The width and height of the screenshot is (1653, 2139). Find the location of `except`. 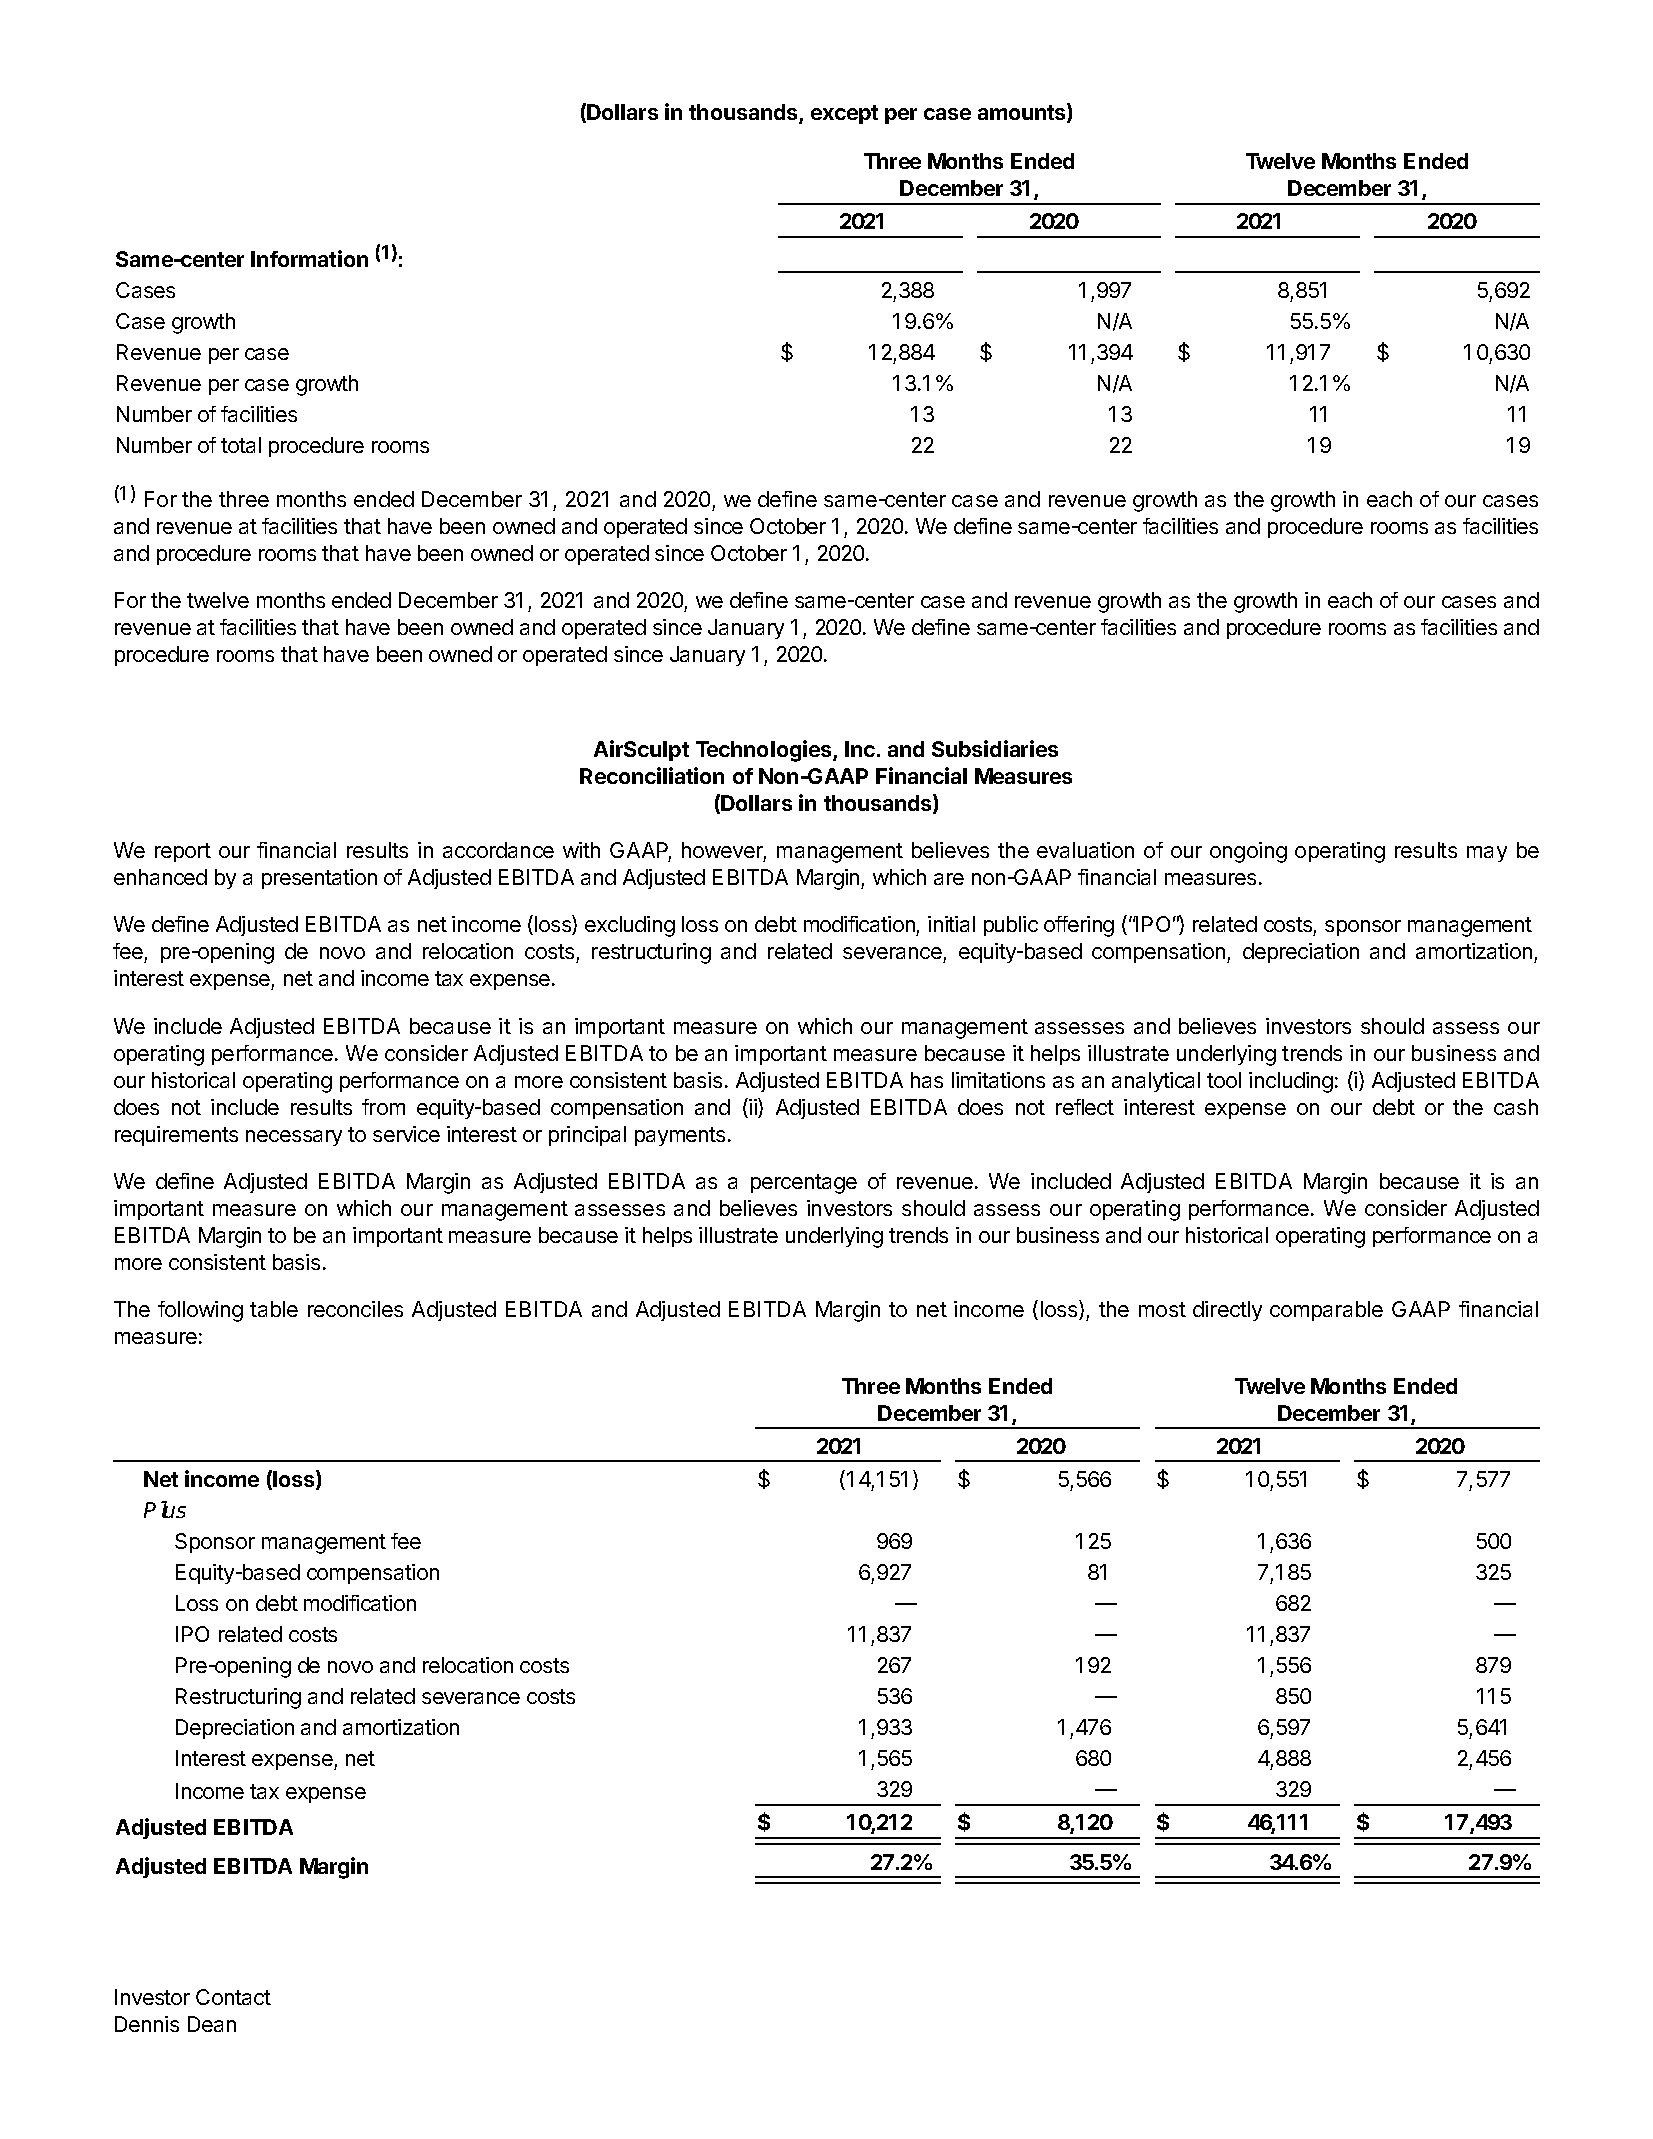

except is located at coordinates (844, 114).
